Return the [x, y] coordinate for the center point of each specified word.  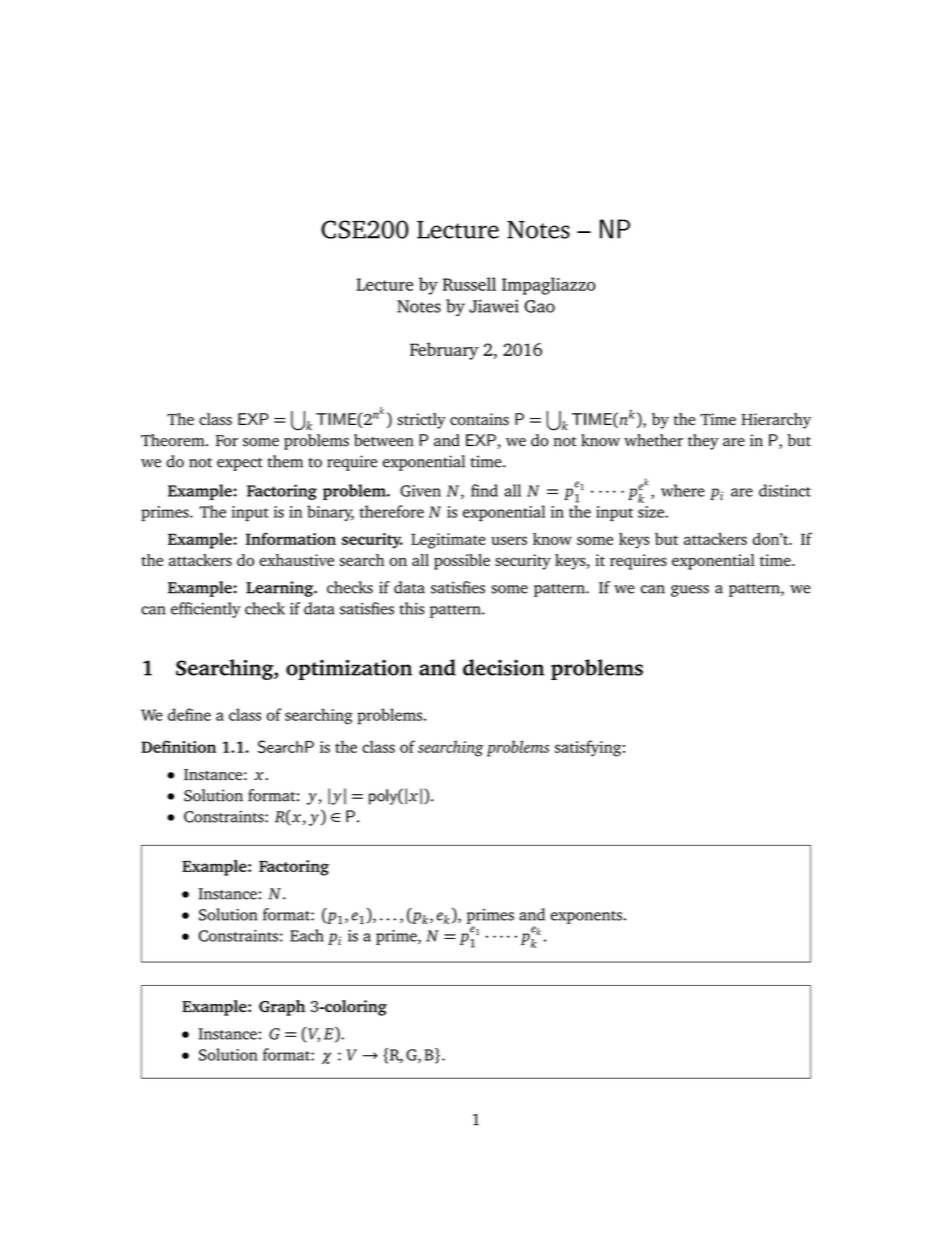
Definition [178, 746]
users [509, 540]
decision [503, 667]
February [444, 351]
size [652, 512]
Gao [539, 306]
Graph [282, 1008]
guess [690, 591]
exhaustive [296, 560]
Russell [469, 284]
